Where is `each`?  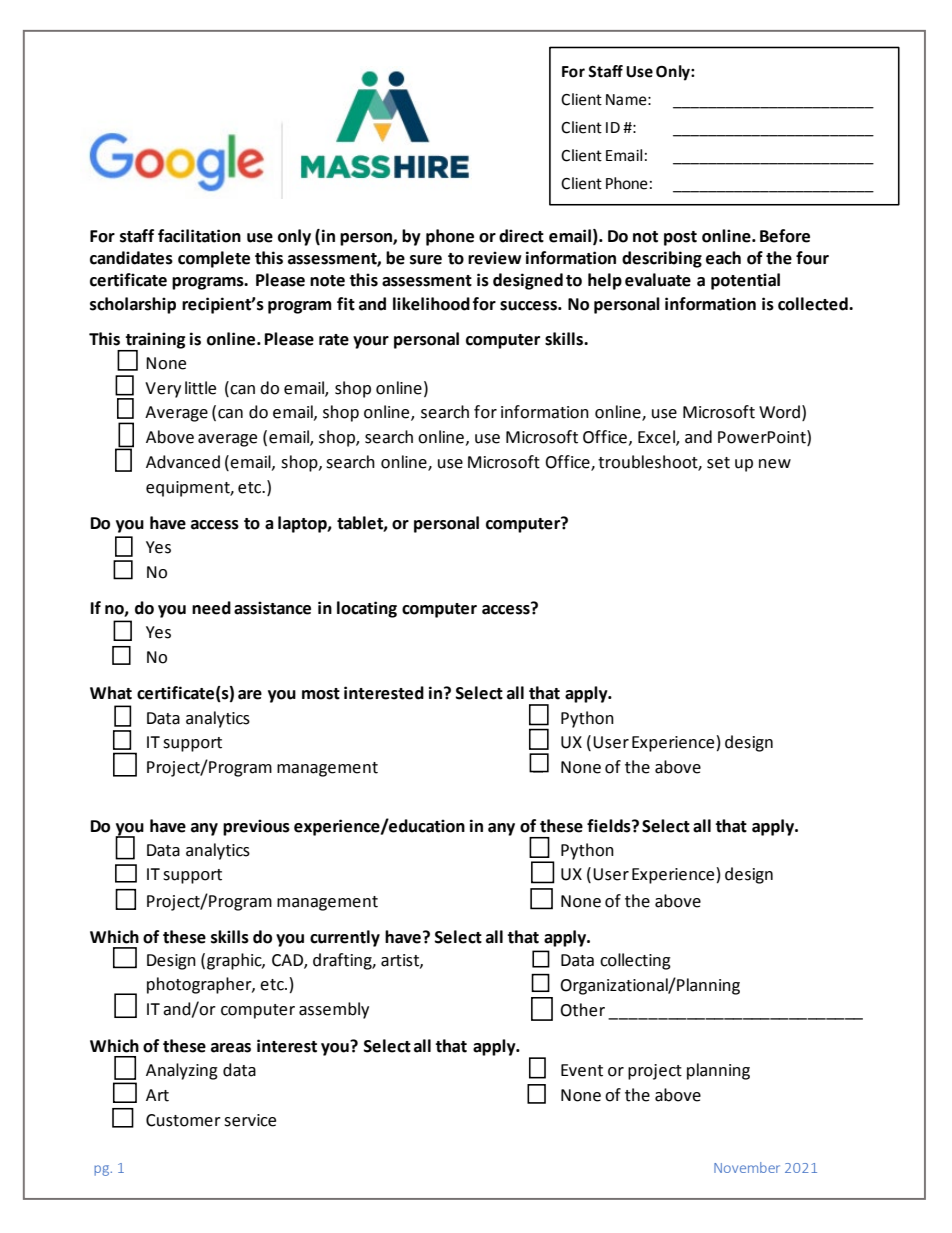
each is located at coordinates (723, 258).
